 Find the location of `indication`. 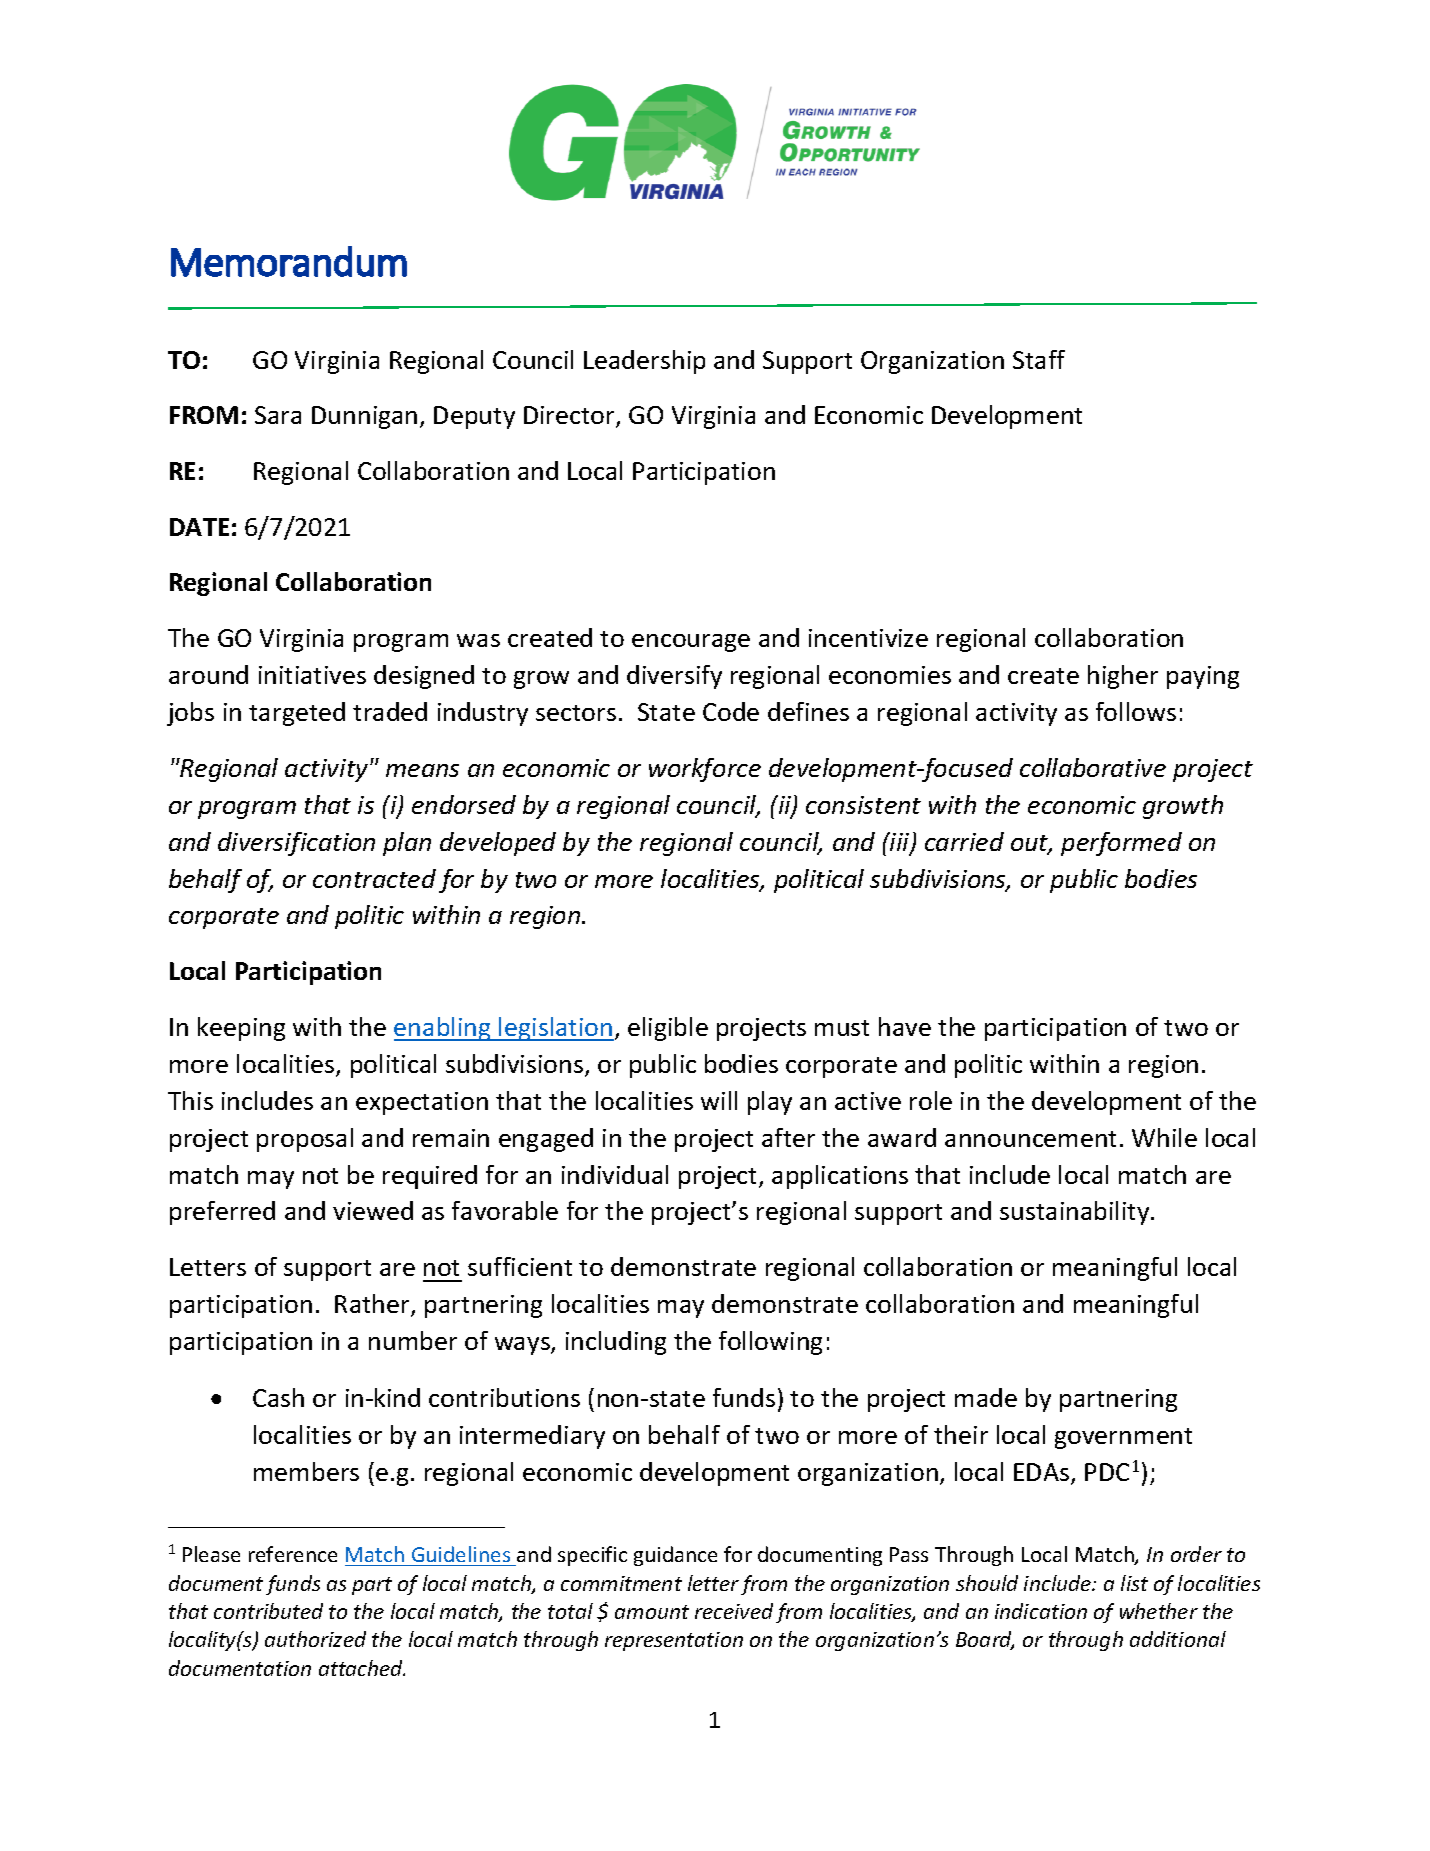

indication is located at coordinates (1041, 1611).
